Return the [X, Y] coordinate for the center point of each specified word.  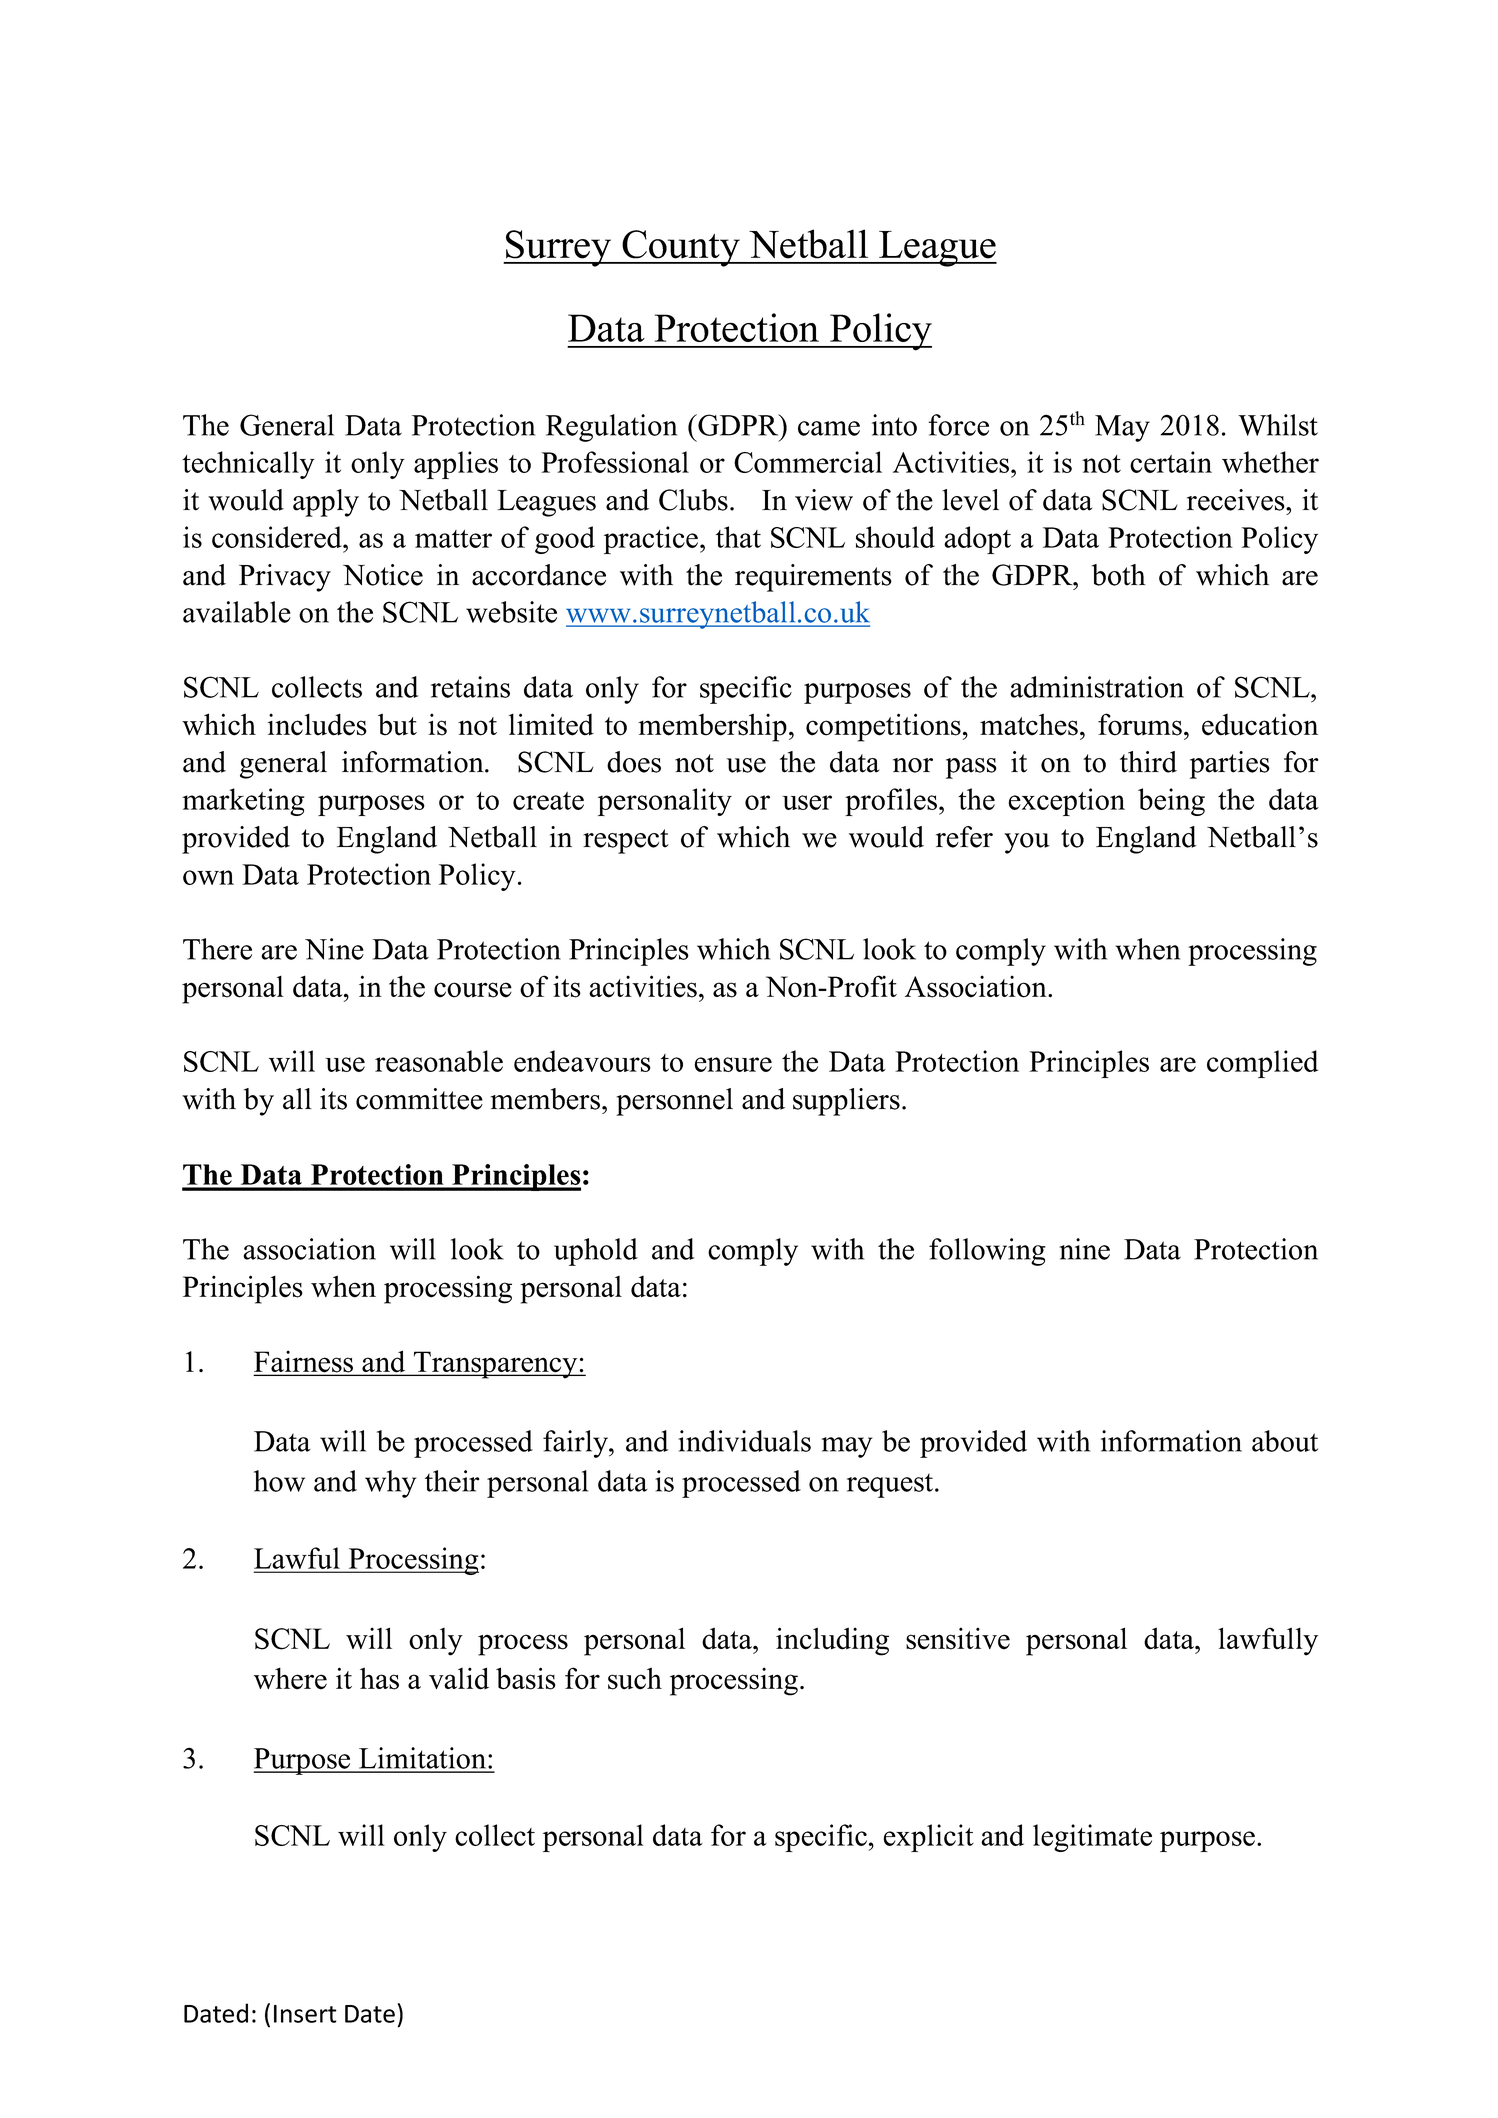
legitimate [1092, 1838]
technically [248, 465]
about [1285, 1441]
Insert [305, 2014]
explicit [929, 1838]
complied [1262, 1064]
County [681, 248]
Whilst [1278, 425]
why [390, 1484]
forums [1140, 724]
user [807, 802]
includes [317, 724]
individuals [744, 1441]
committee [419, 1099]
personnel [674, 1102]
